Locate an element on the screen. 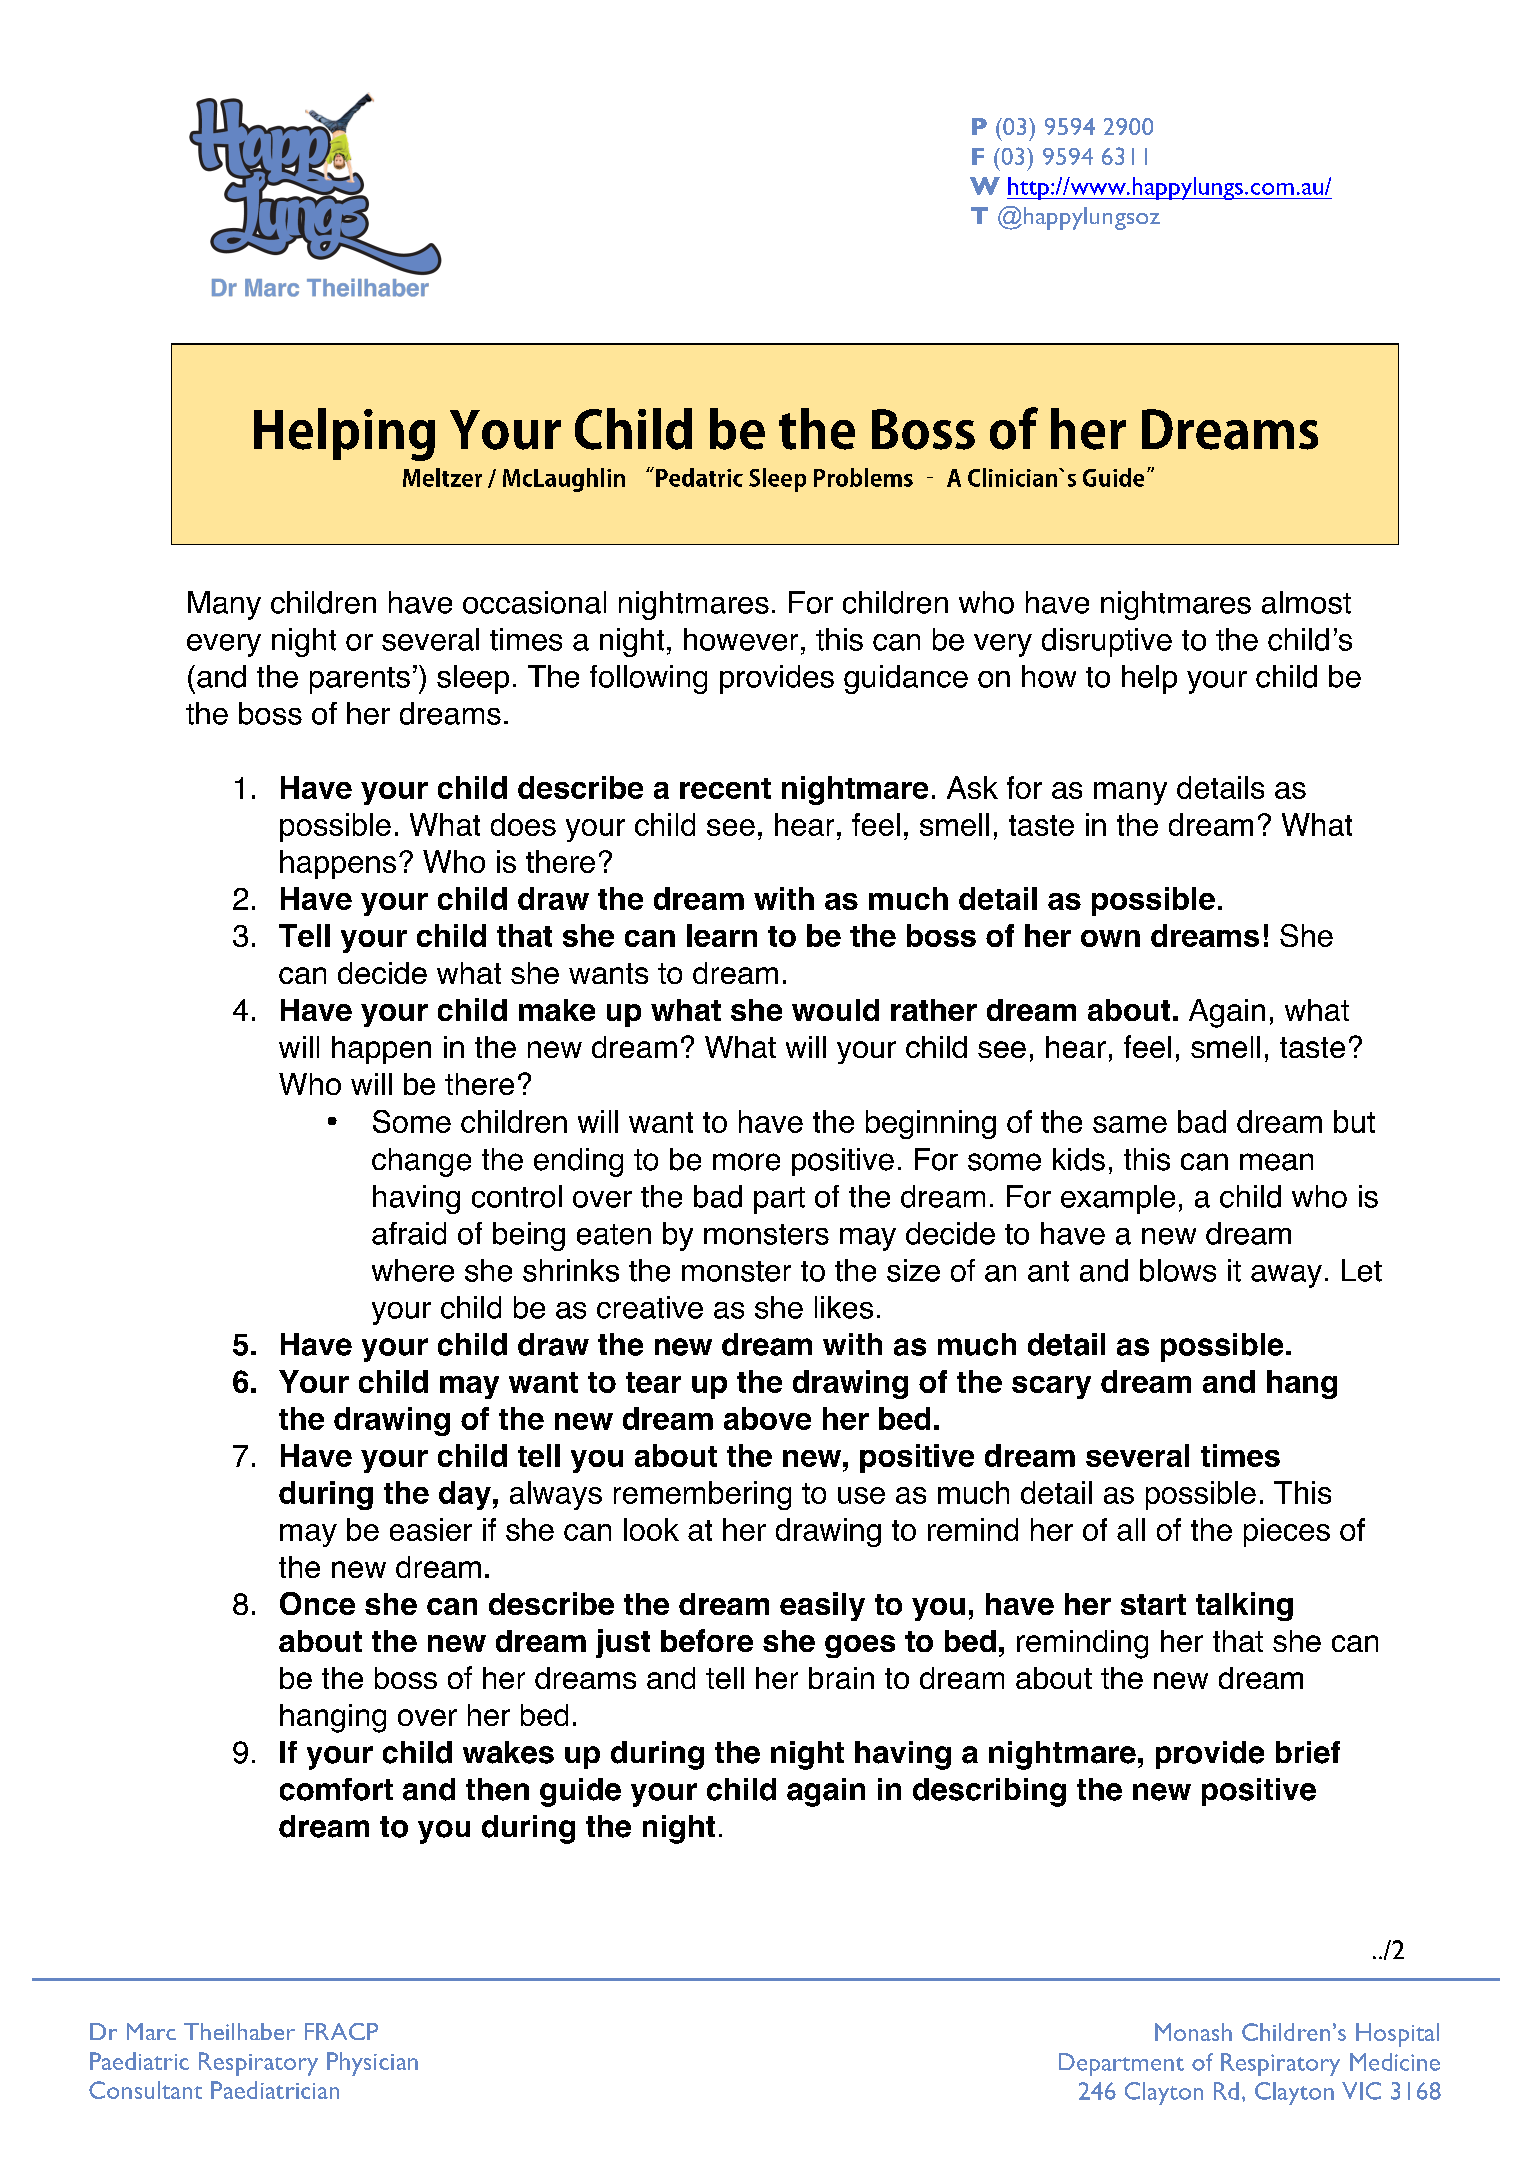 The image size is (1532, 2166). away is located at coordinates (1286, 1276).
